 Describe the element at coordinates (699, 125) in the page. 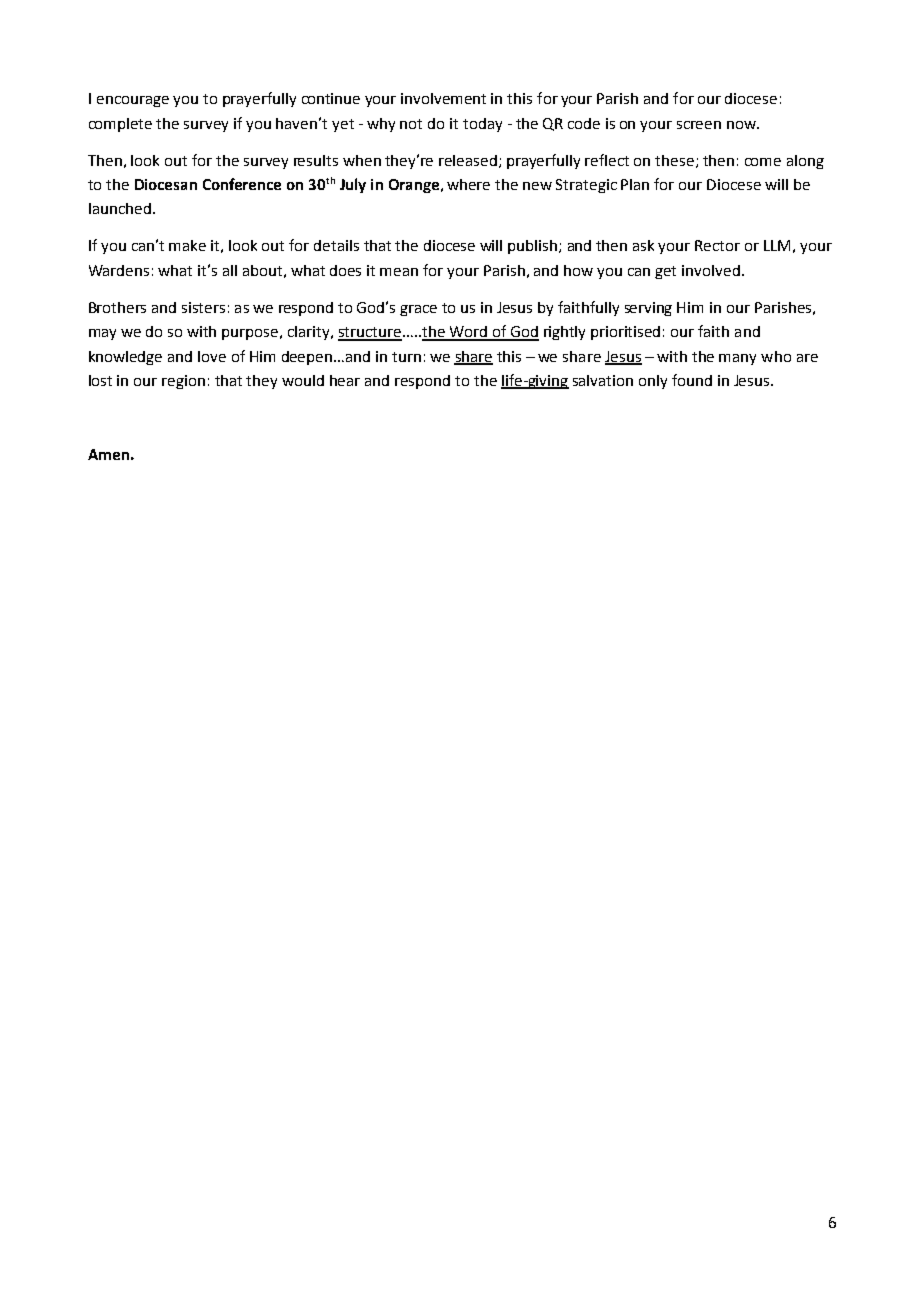

I see `screen` at that location.
